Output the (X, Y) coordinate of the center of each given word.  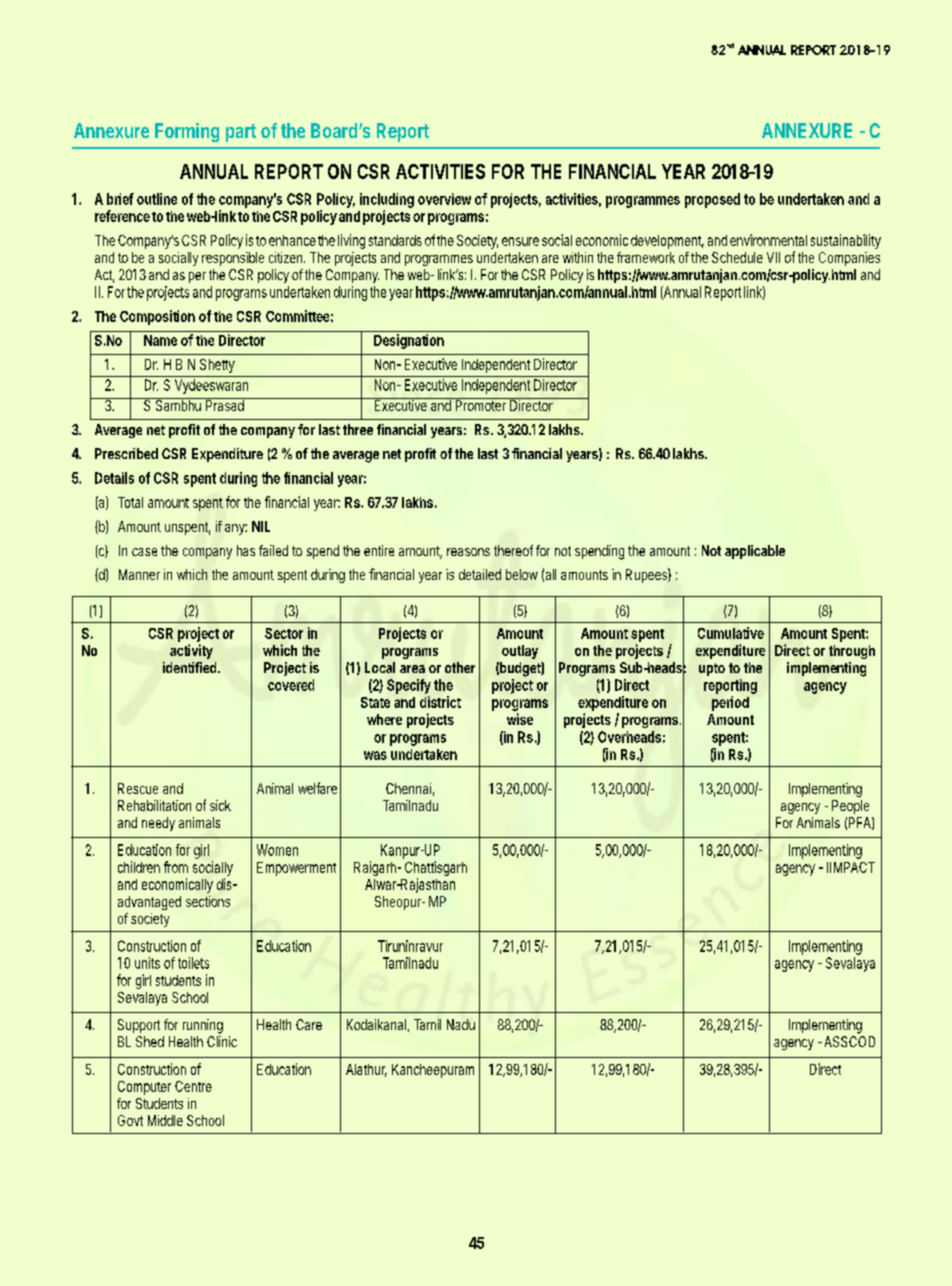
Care (309, 1024)
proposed (712, 200)
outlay (520, 652)
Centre (193, 1086)
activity (191, 651)
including (387, 200)
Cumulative (731, 633)
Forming (187, 132)
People (850, 807)
